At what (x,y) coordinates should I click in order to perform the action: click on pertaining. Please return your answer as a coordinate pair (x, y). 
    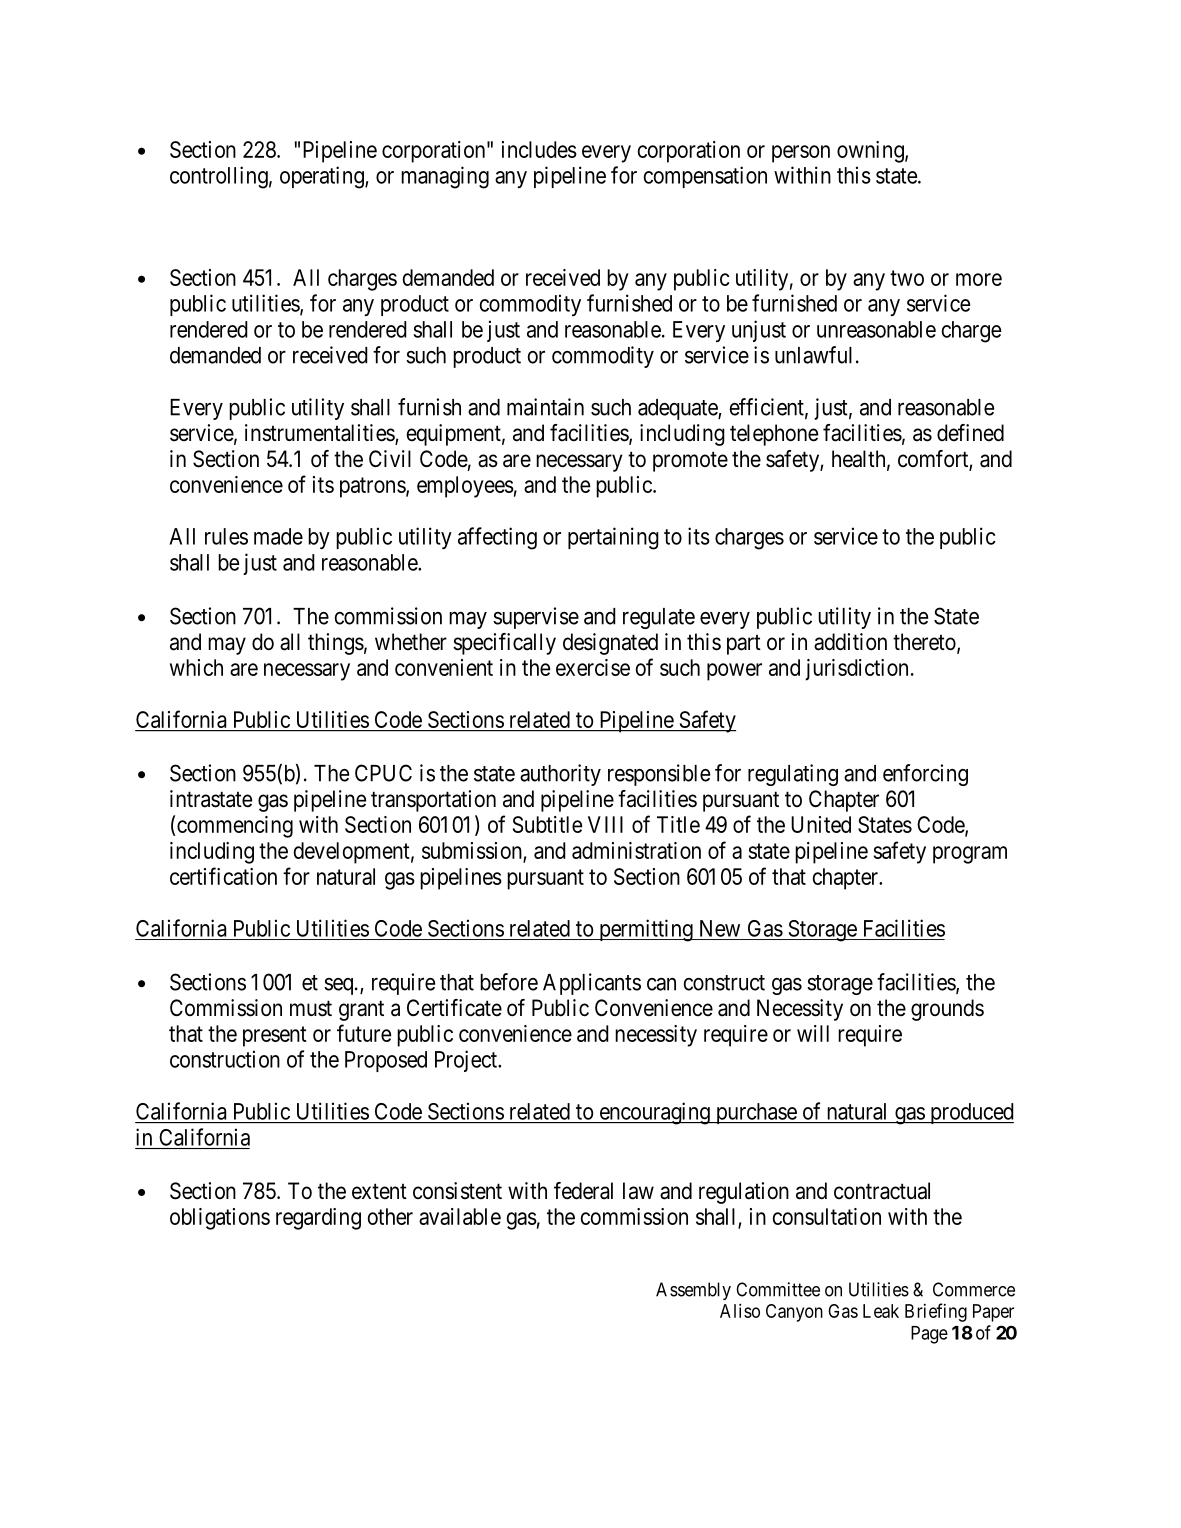
    Looking at the image, I should click on (613, 538).
